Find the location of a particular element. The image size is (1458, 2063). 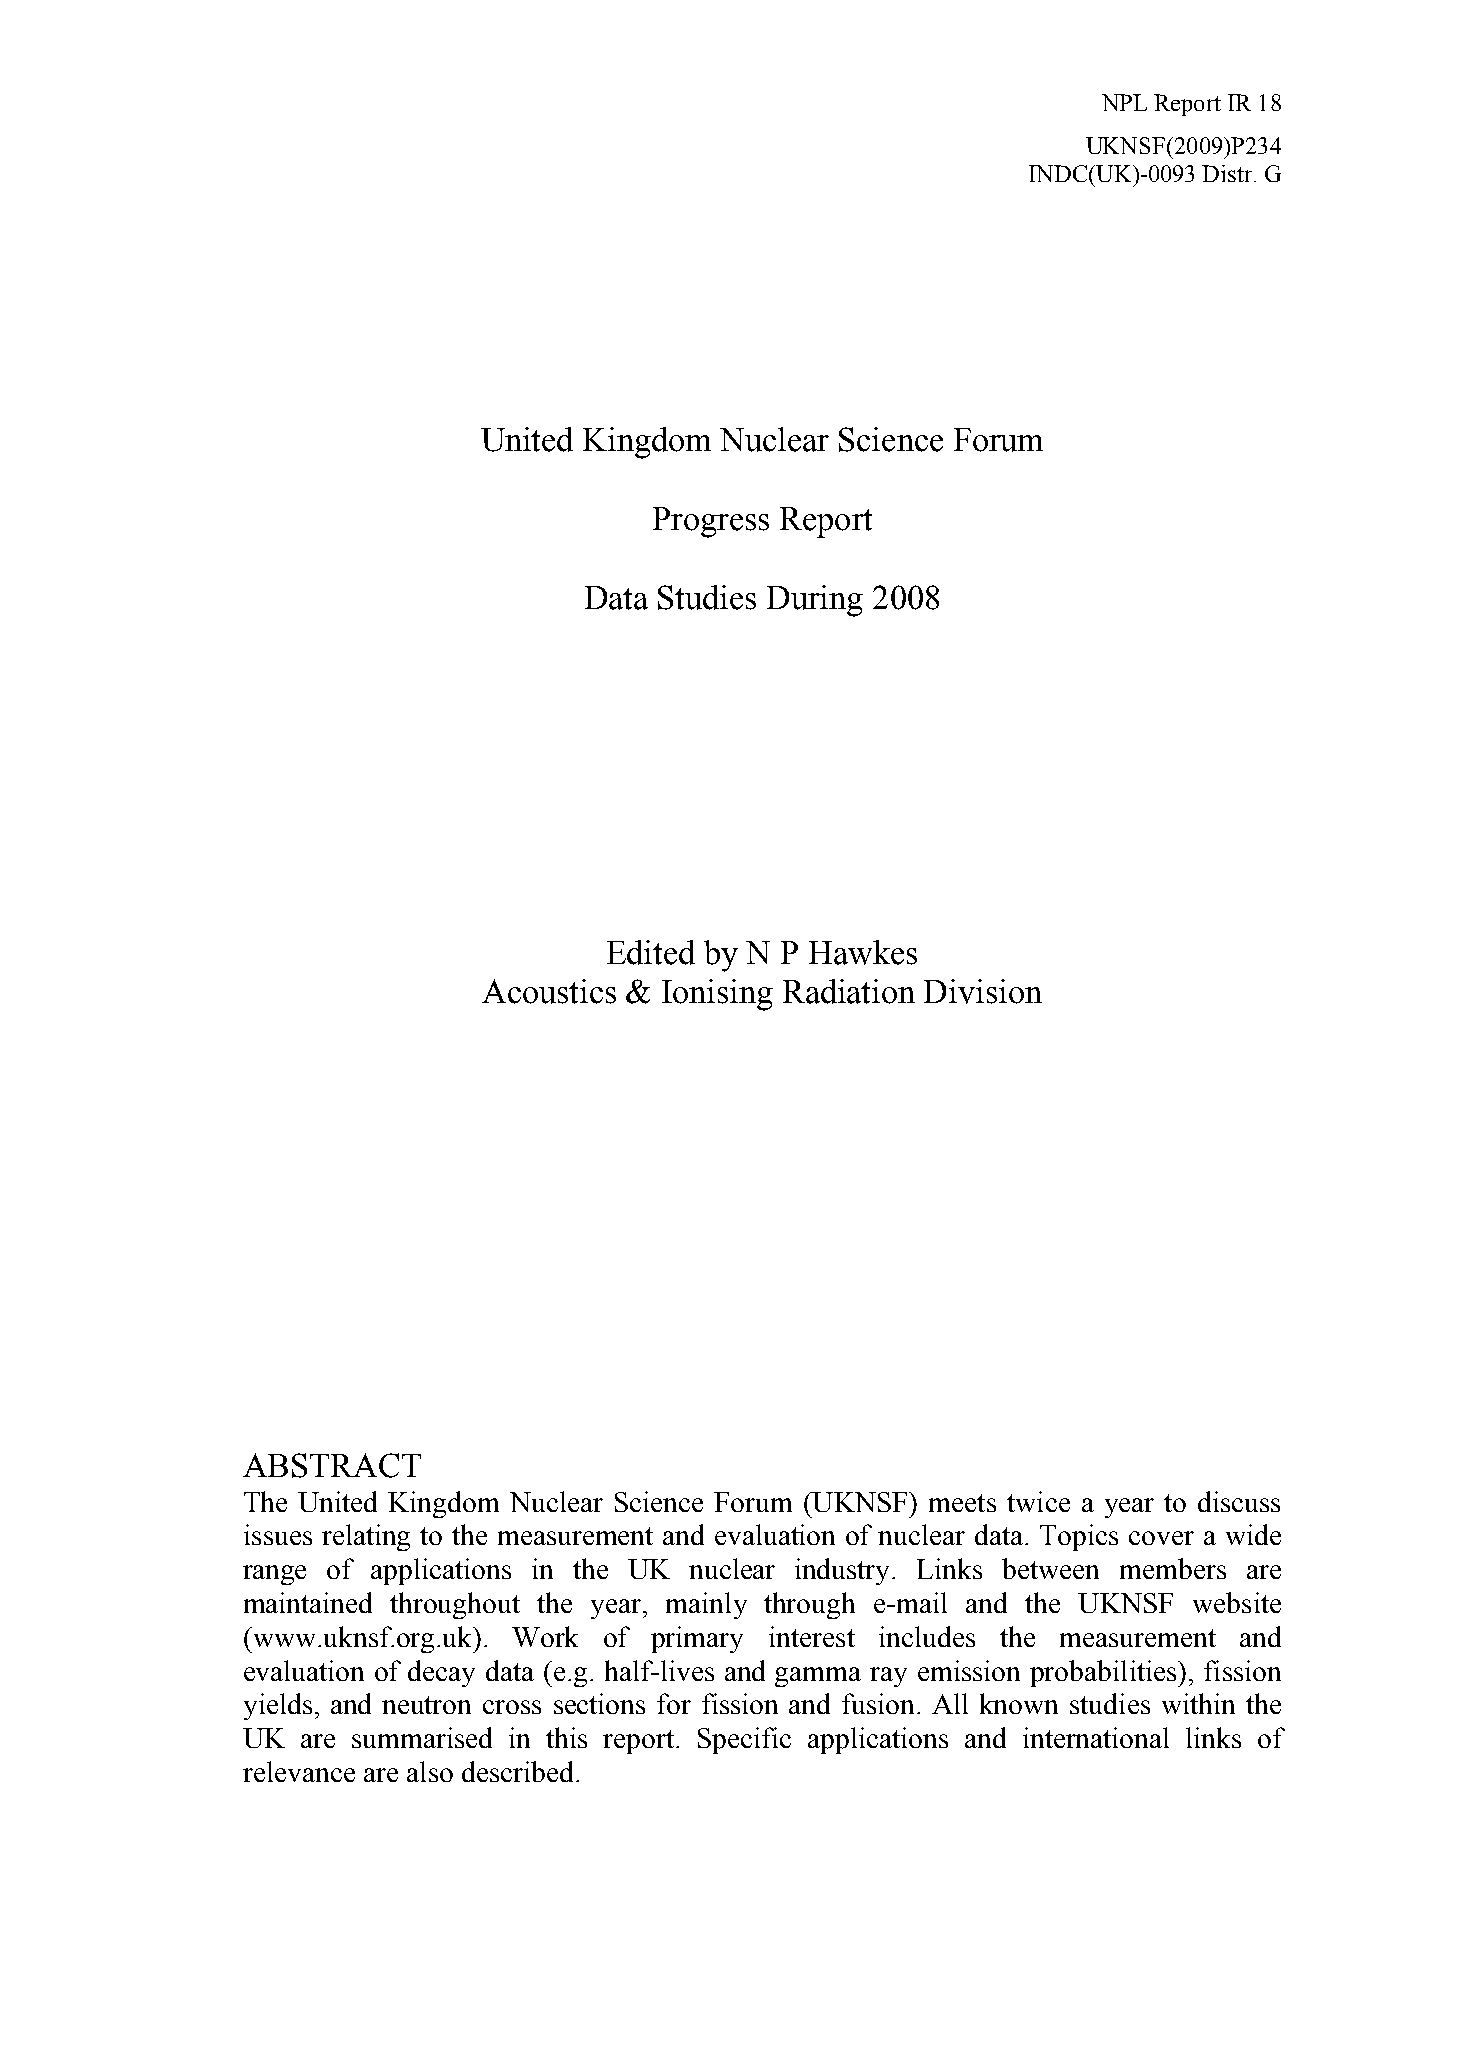

twice is located at coordinates (1038, 1501).
